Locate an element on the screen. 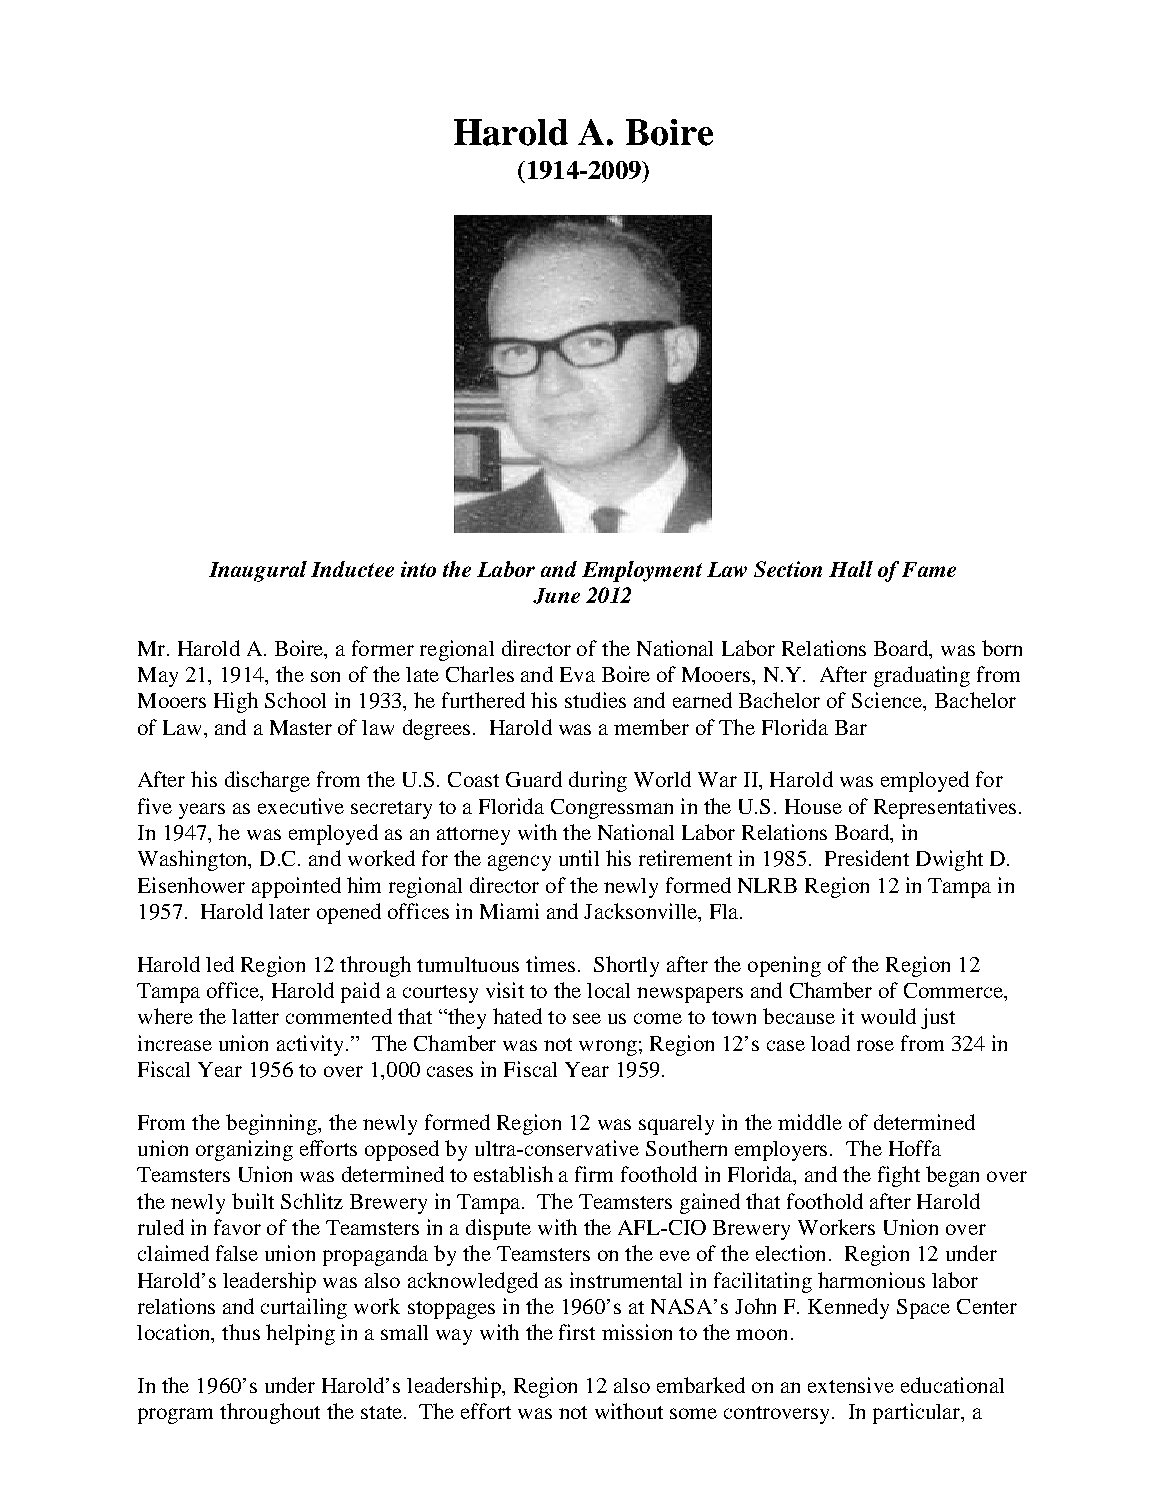 This screenshot has height=1511, width=1167. June is located at coordinates (556, 596).
